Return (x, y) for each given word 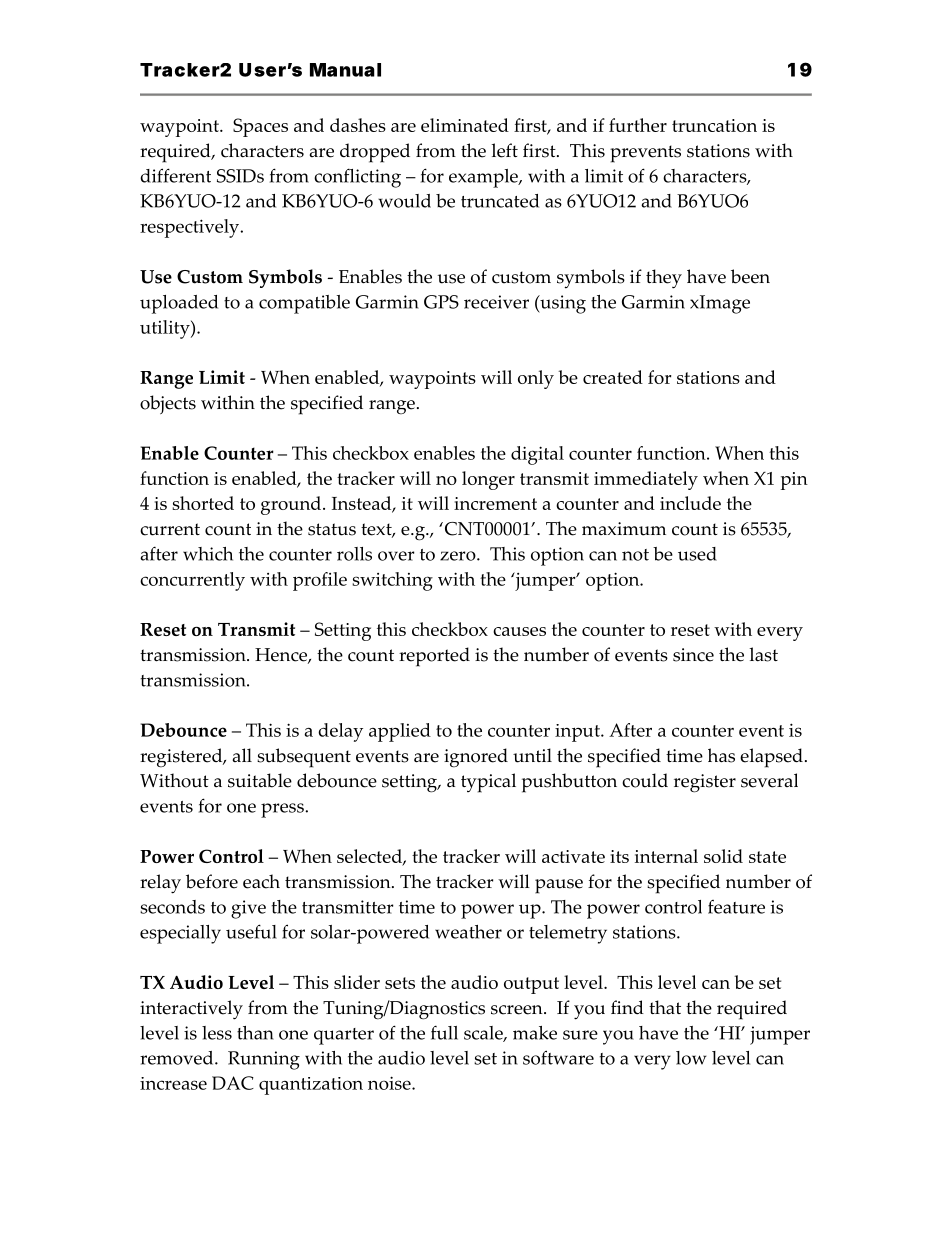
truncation (714, 125)
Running (264, 1060)
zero (459, 556)
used (697, 554)
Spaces (260, 127)
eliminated (465, 125)
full (444, 1032)
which (208, 554)
